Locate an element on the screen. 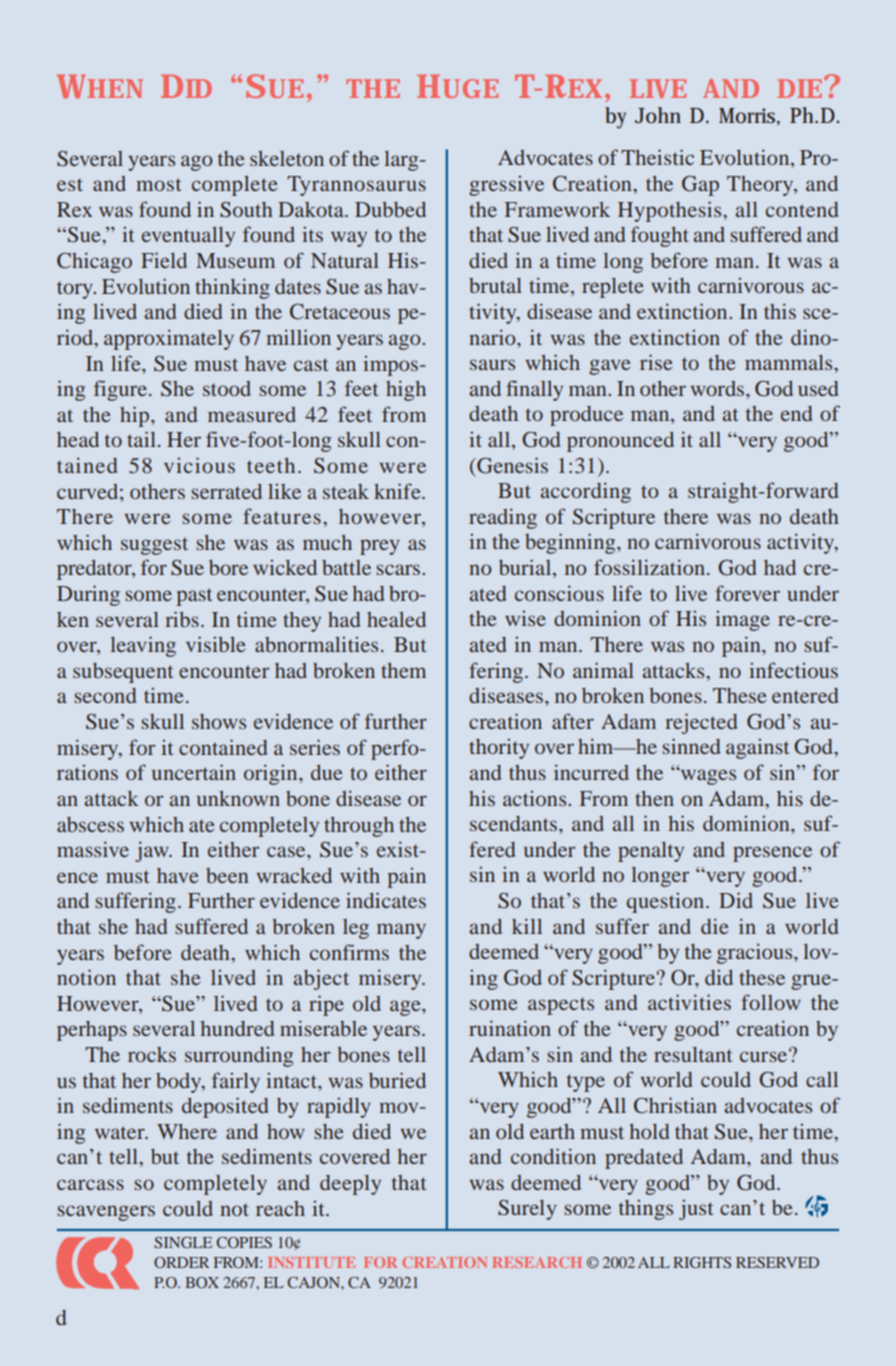 The image size is (896, 1366). subsequent is located at coordinates (123, 673).
